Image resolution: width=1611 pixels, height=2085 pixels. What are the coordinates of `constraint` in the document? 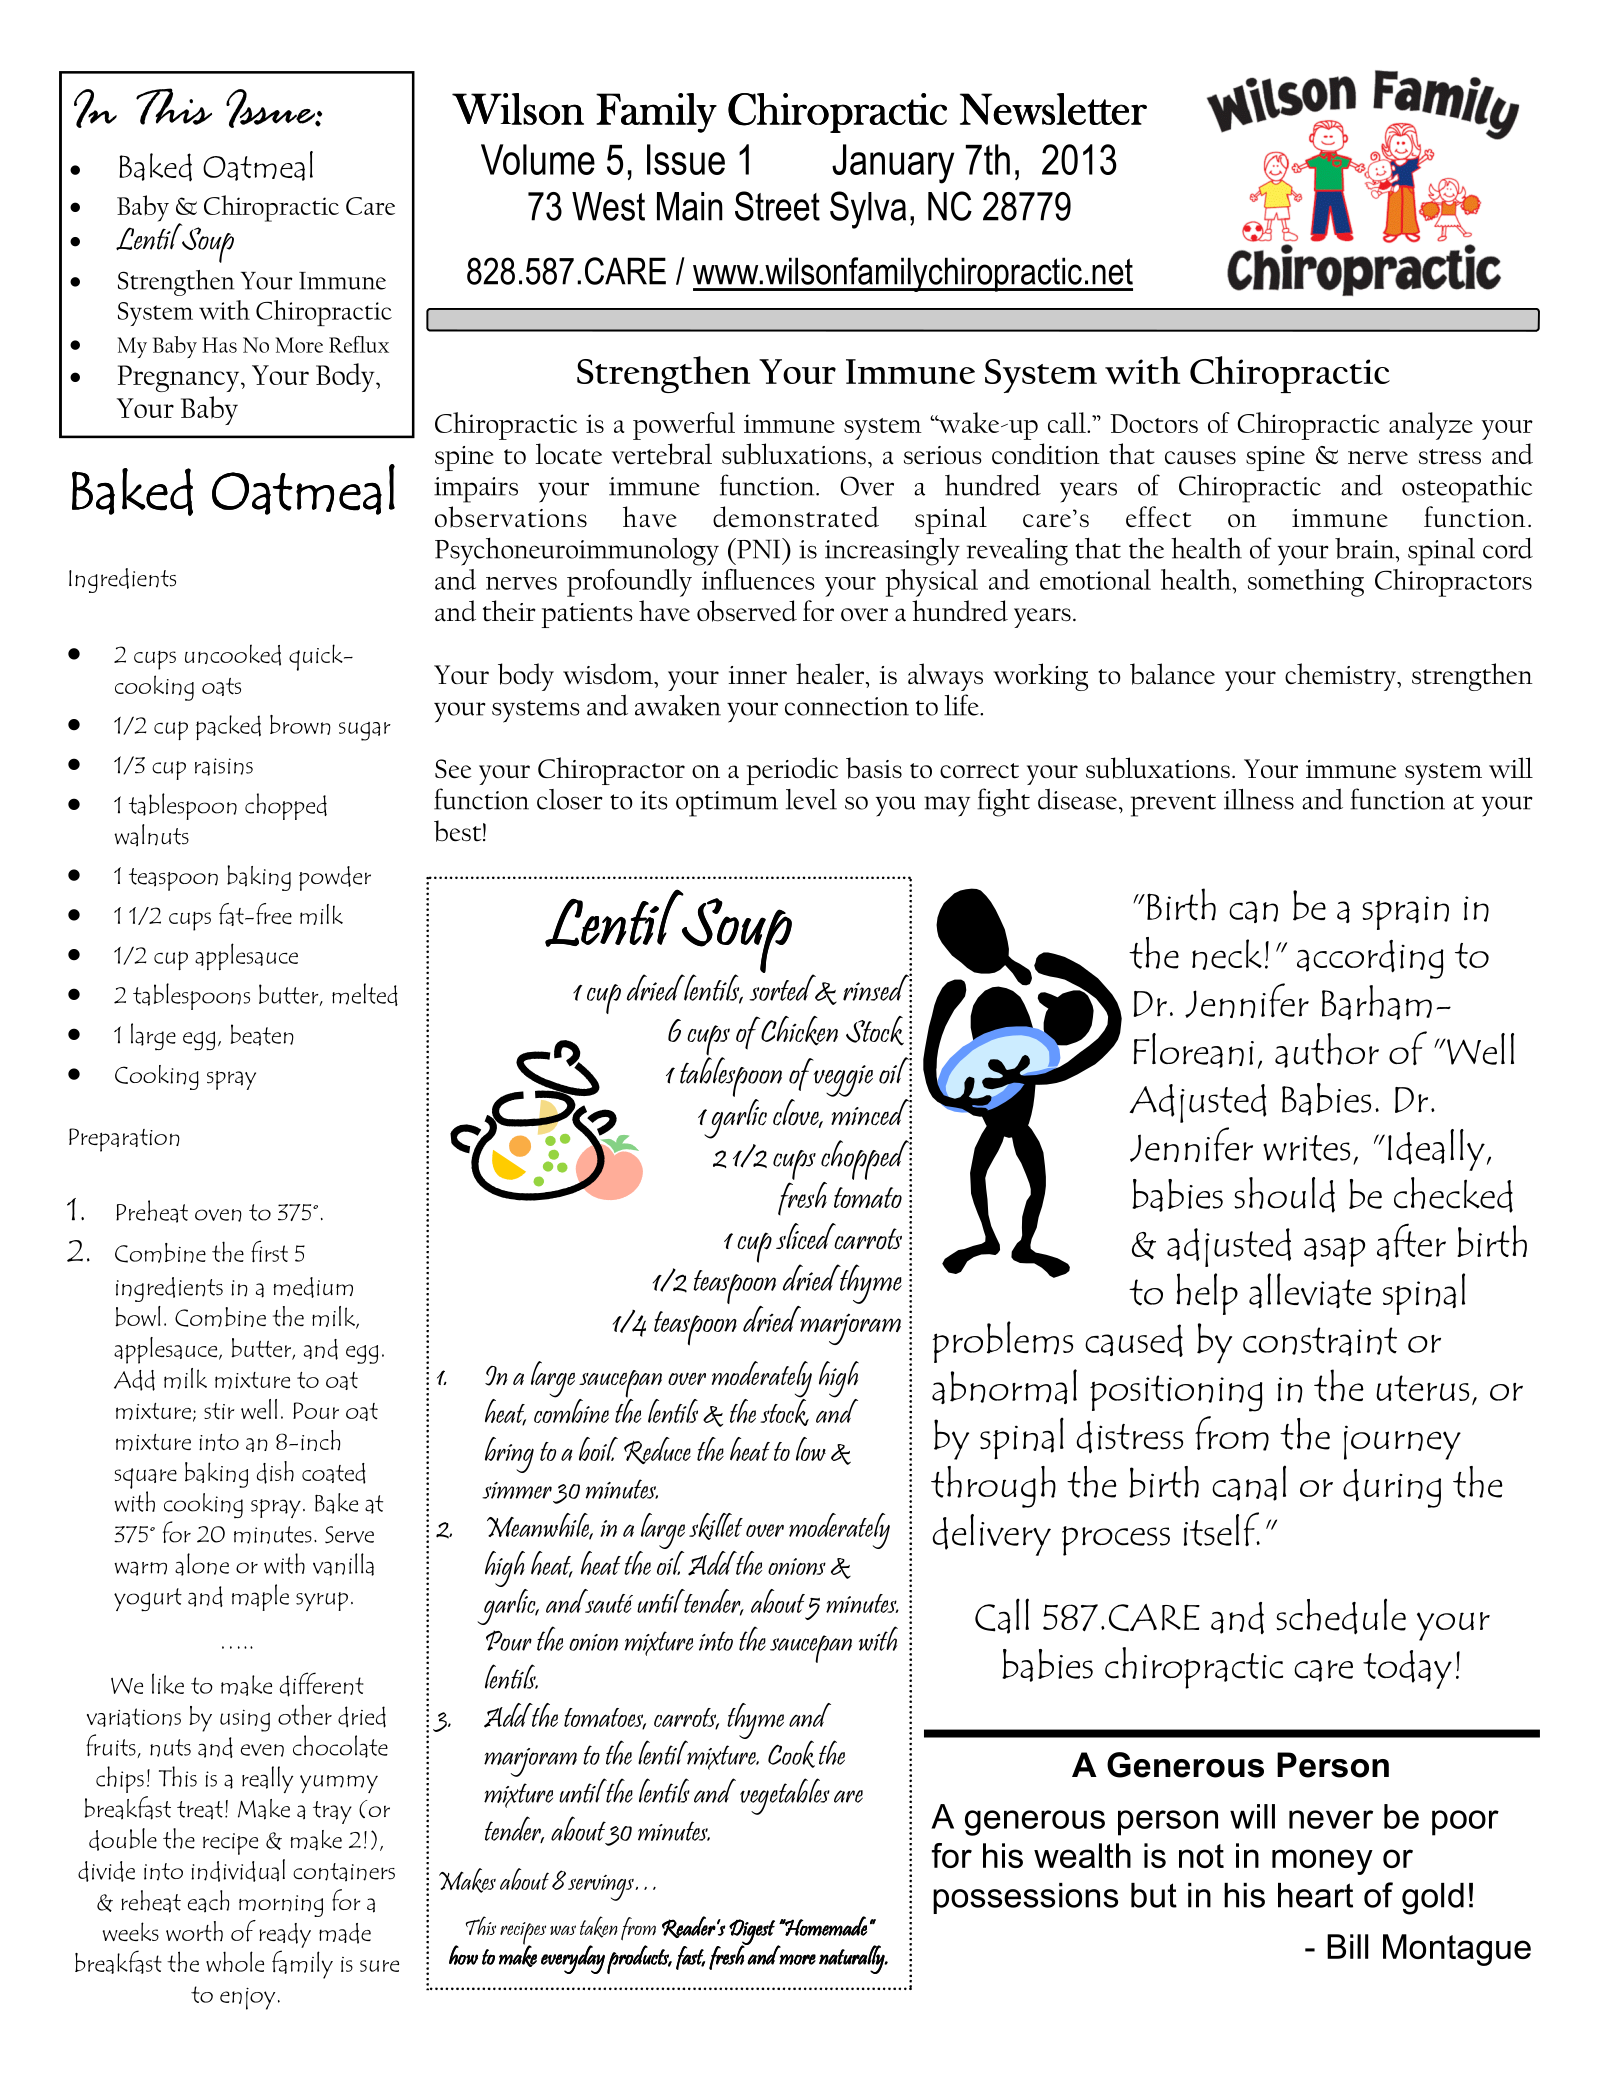 It's located at (1320, 1341).
